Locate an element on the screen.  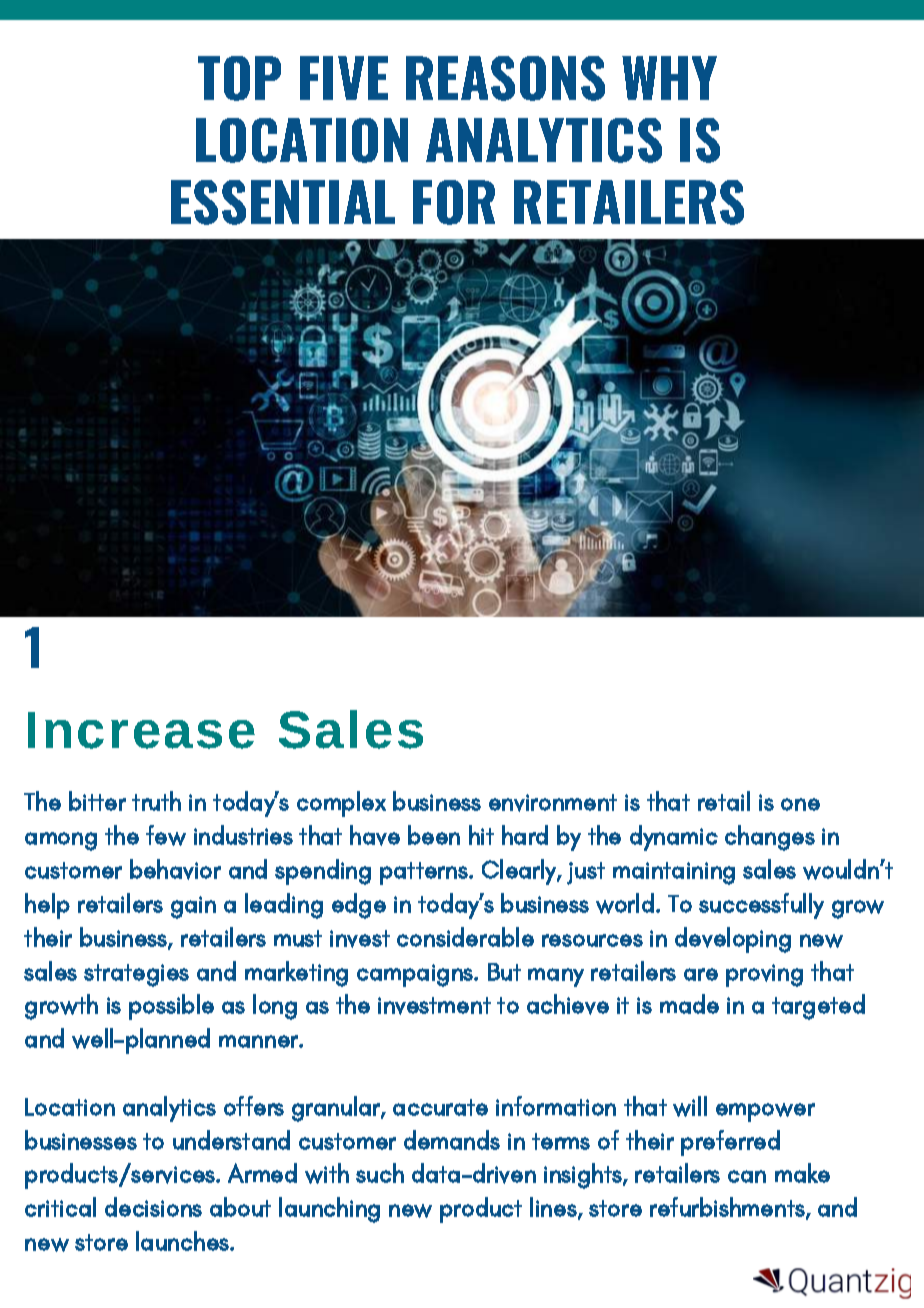
Increase is located at coordinates (141, 730).
